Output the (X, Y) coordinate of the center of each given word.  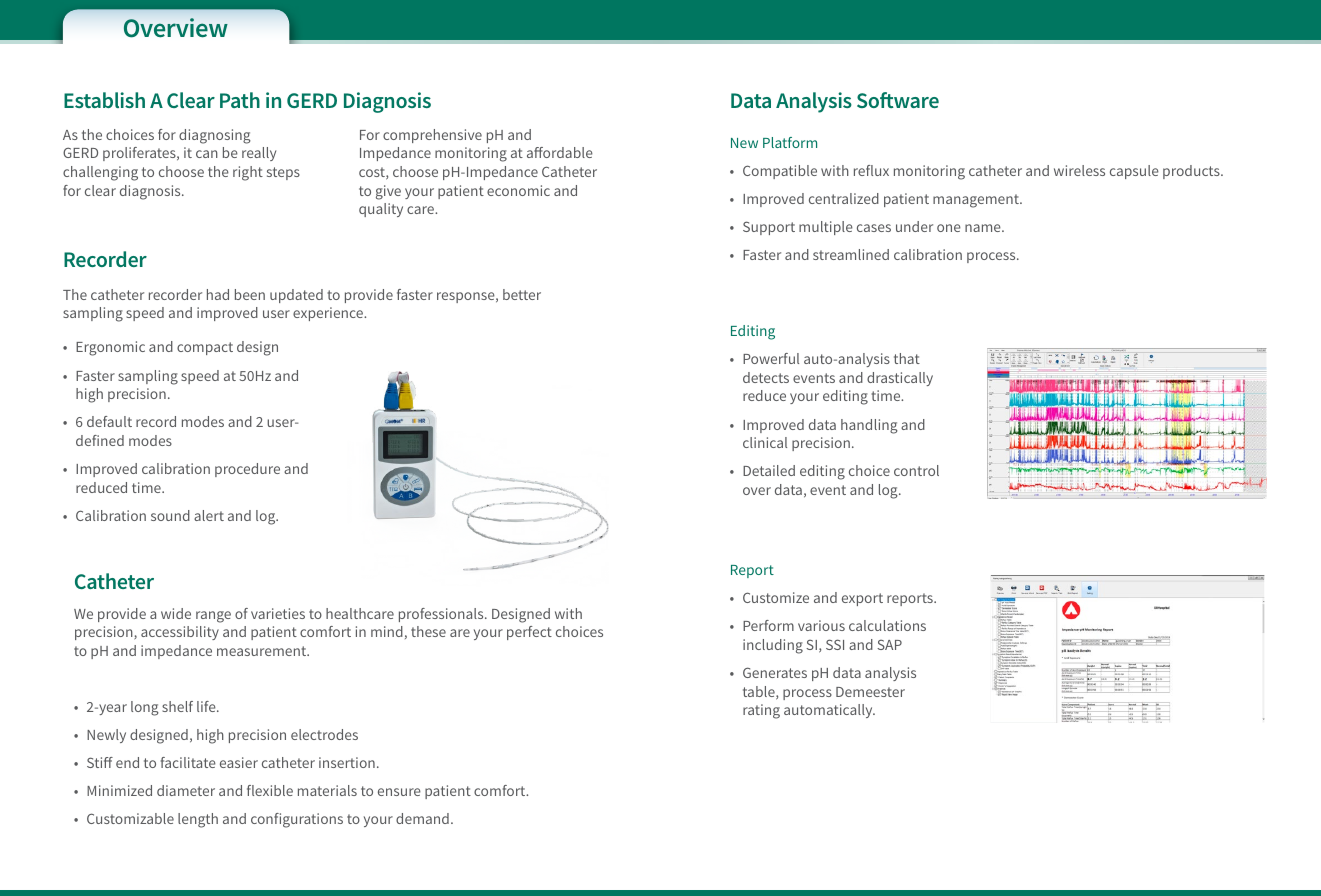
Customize (776, 597)
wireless (1079, 170)
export (862, 599)
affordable (560, 152)
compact (205, 348)
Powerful (771, 358)
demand (422, 818)
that (907, 358)
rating (761, 711)
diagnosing (215, 136)
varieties (278, 613)
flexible (270, 790)
